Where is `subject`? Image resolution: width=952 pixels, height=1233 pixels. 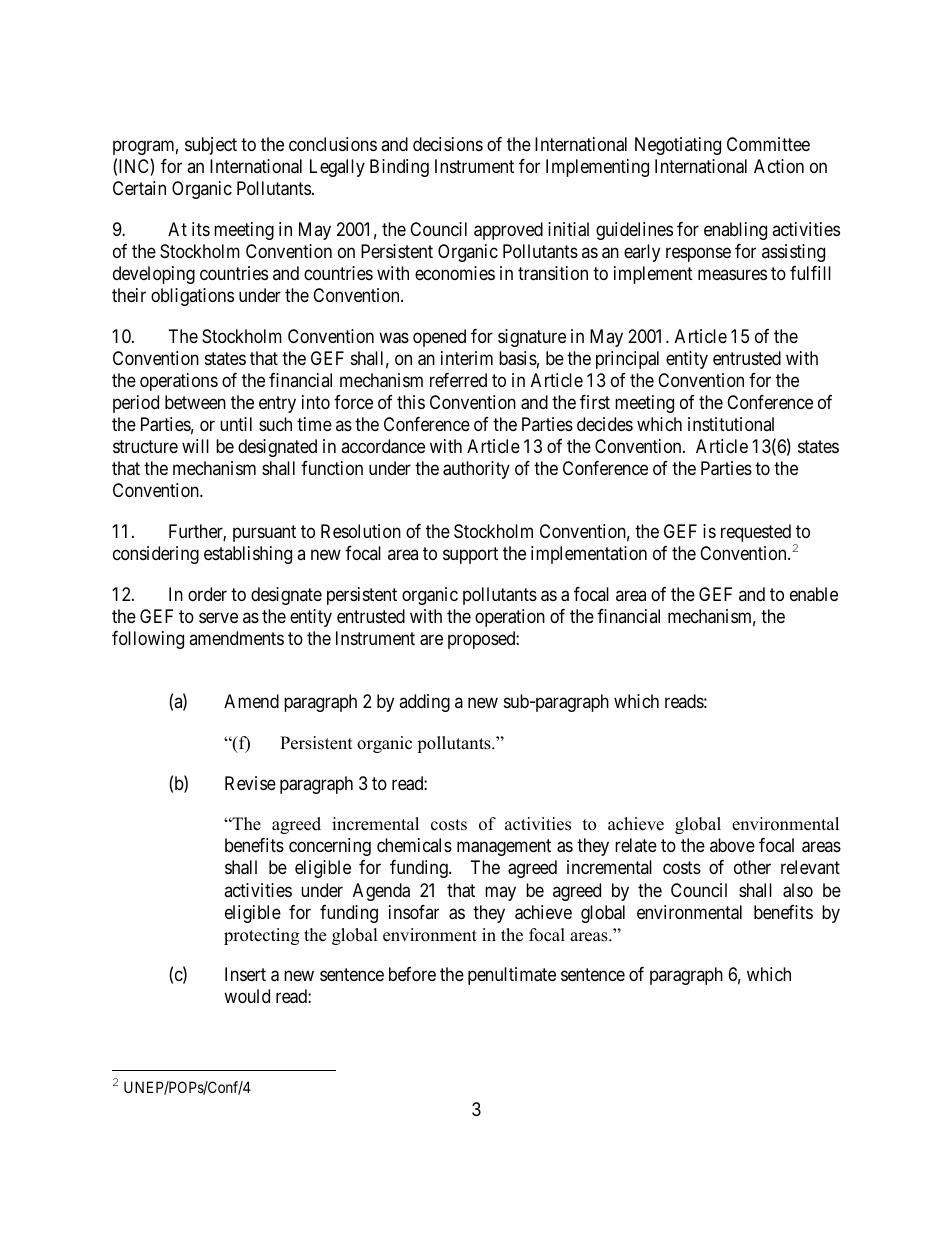 subject is located at coordinates (211, 146).
